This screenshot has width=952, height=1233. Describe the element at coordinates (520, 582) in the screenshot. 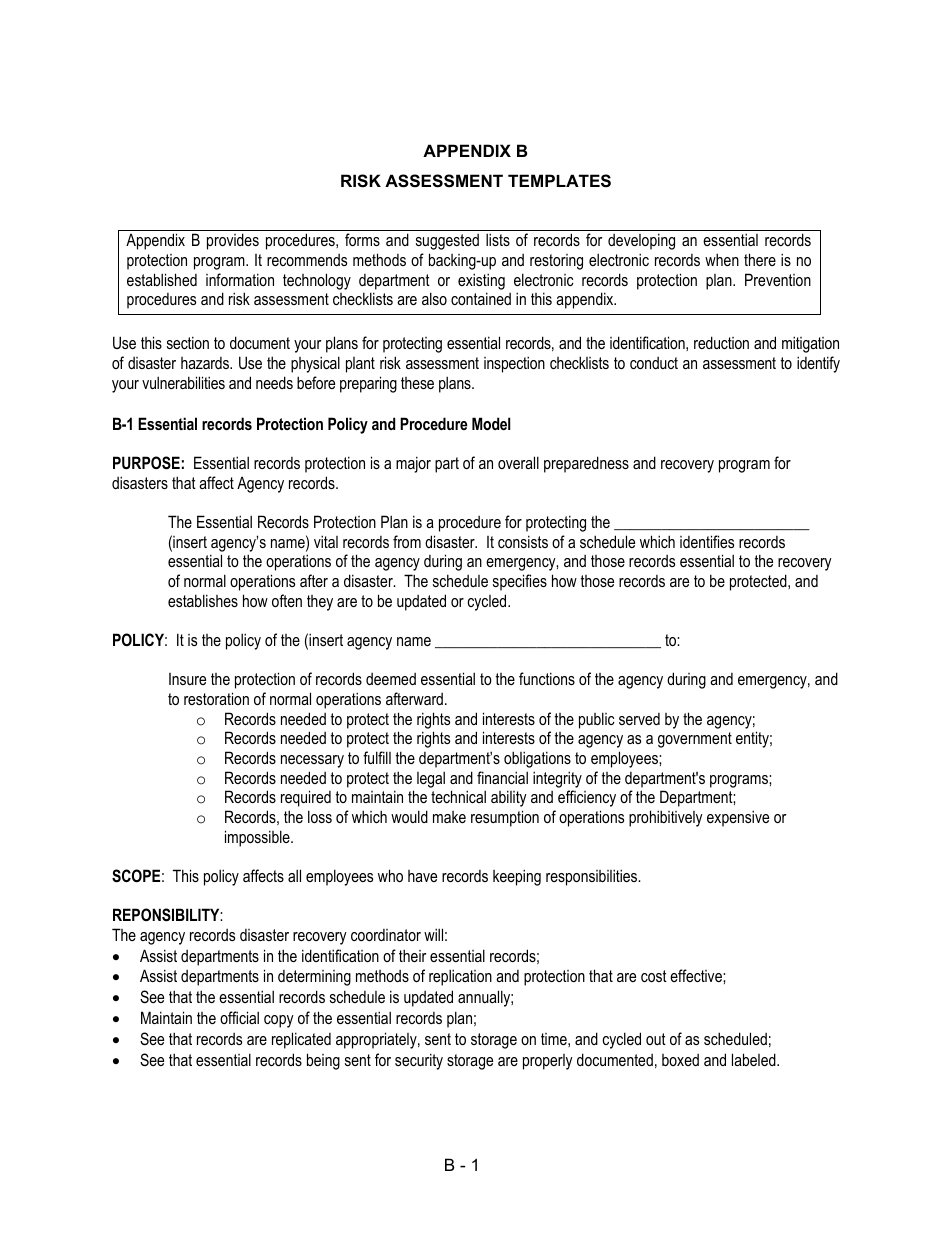

I see `specifies` at that location.
